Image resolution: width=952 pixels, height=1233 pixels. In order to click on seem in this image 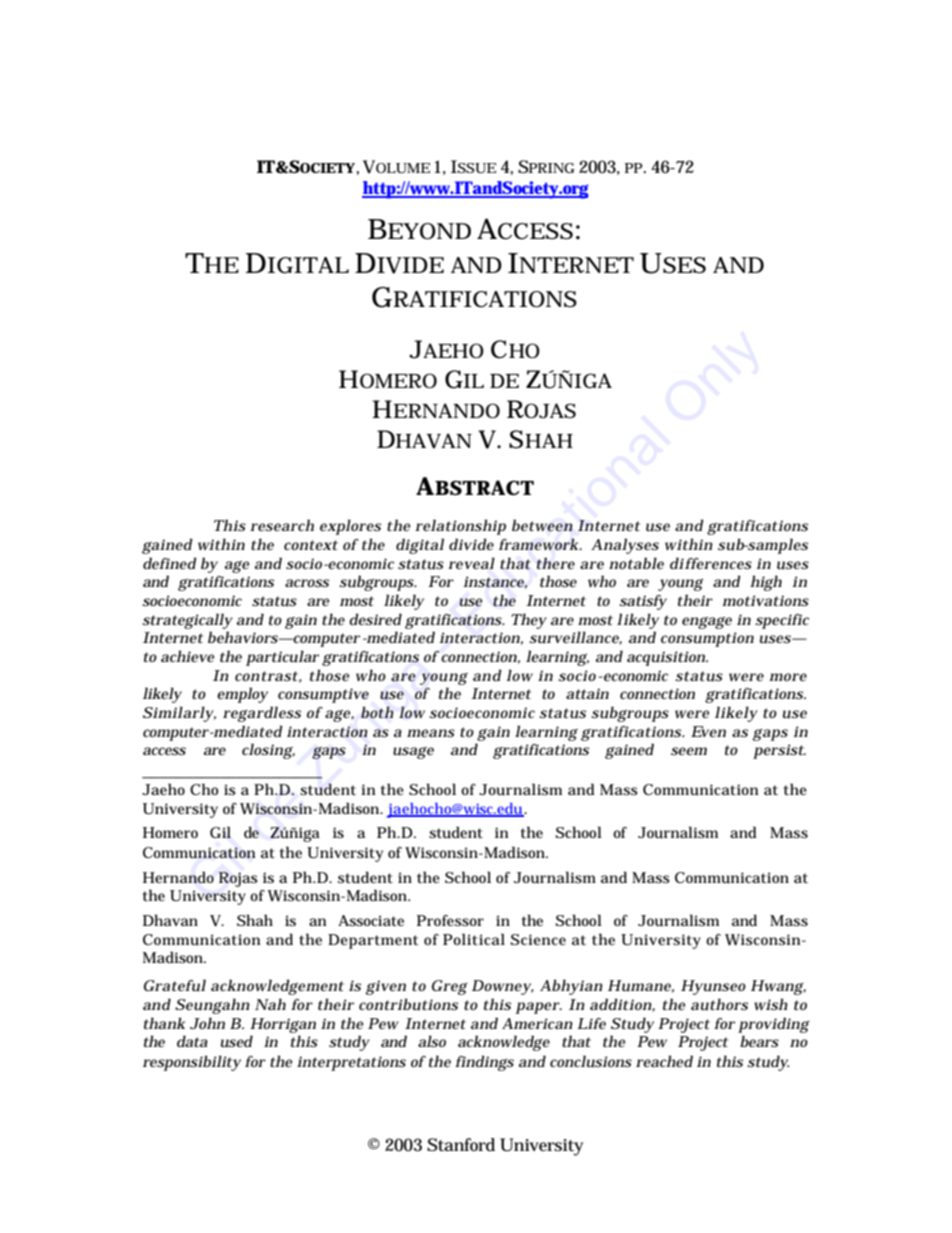, I will do `click(689, 751)`.
